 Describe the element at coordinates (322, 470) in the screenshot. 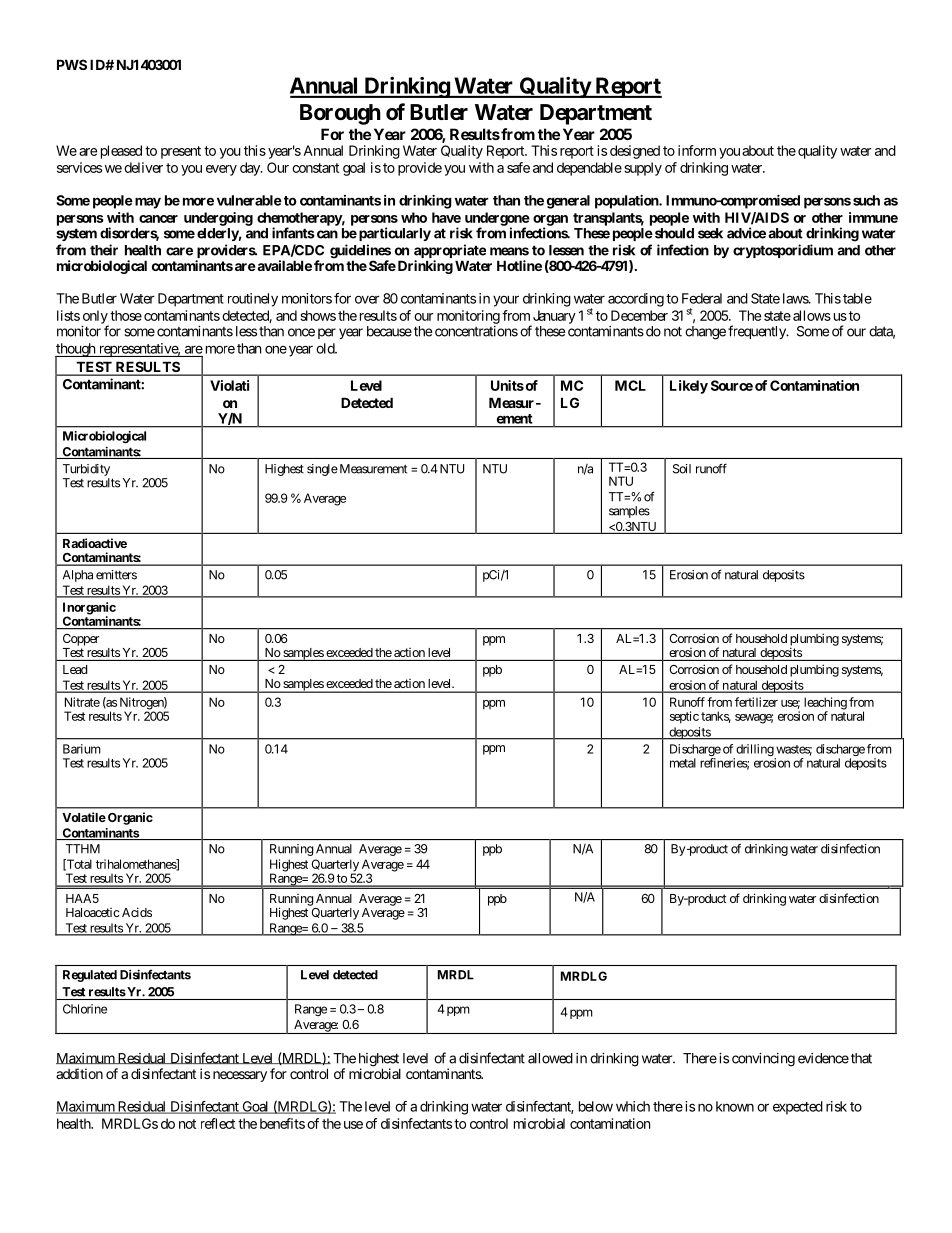

I see `single` at that location.
